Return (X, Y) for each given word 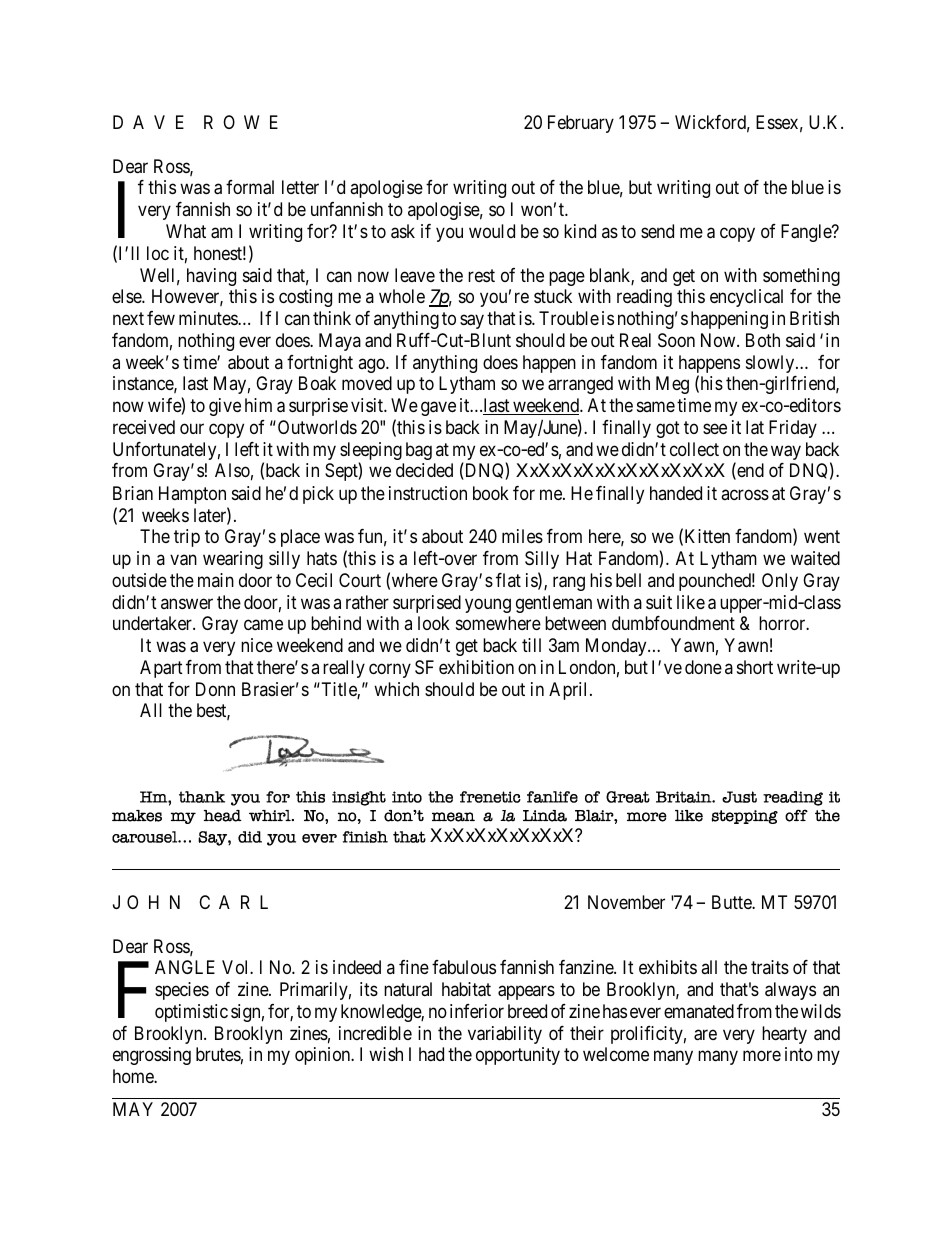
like (691, 602)
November (626, 902)
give (225, 407)
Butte (732, 902)
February (581, 124)
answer (187, 603)
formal (250, 187)
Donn (215, 689)
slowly (771, 364)
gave (438, 409)
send (657, 231)
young (488, 605)
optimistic (191, 1013)
